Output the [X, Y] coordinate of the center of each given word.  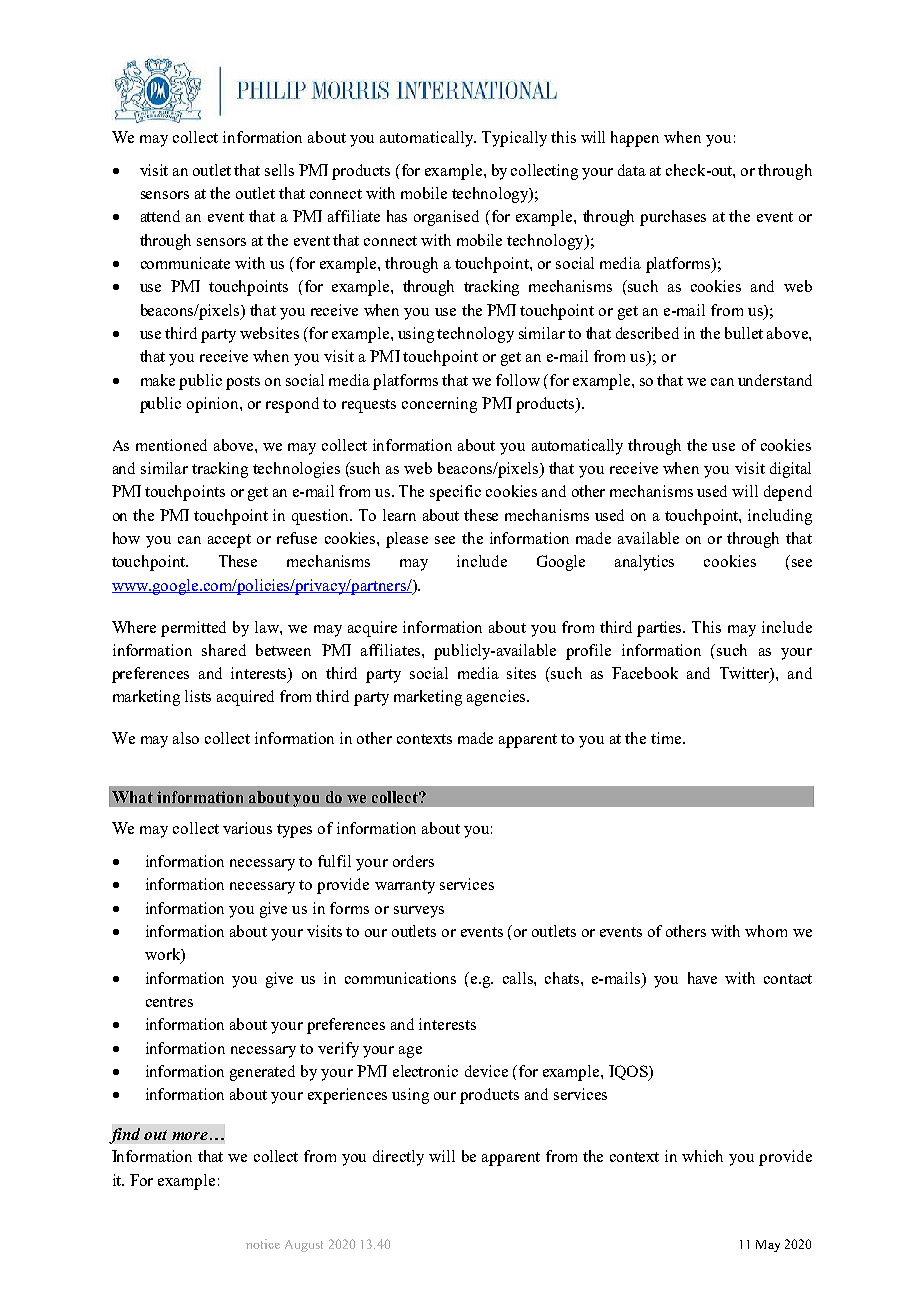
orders [413, 861]
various [247, 828]
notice [263, 1244]
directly [398, 1158]
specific [455, 493]
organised [446, 218]
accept [229, 541]
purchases [673, 218]
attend [160, 216]
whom [766, 931]
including [780, 517]
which [702, 1156]
